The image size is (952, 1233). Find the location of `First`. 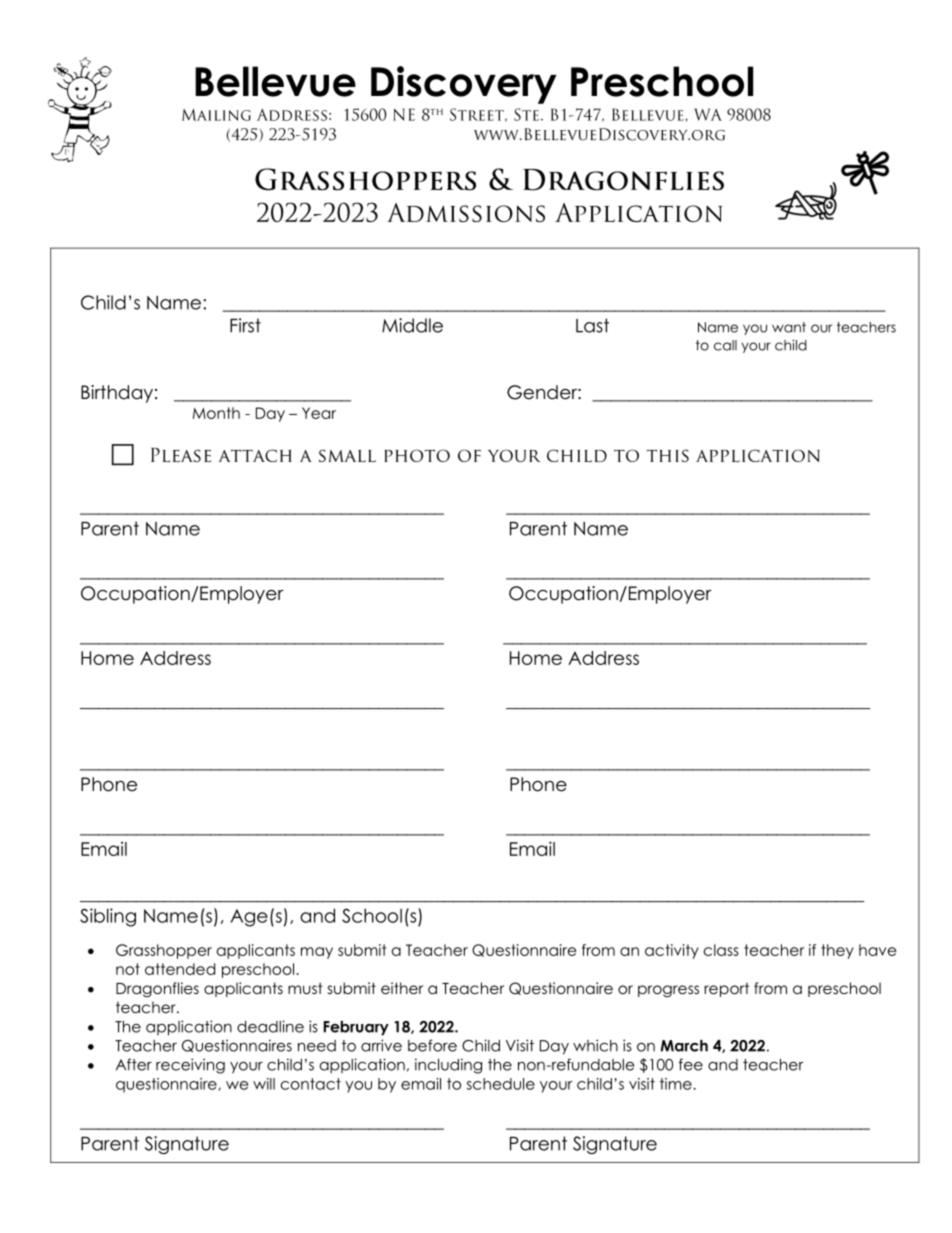

First is located at coordinates (245, 325).
